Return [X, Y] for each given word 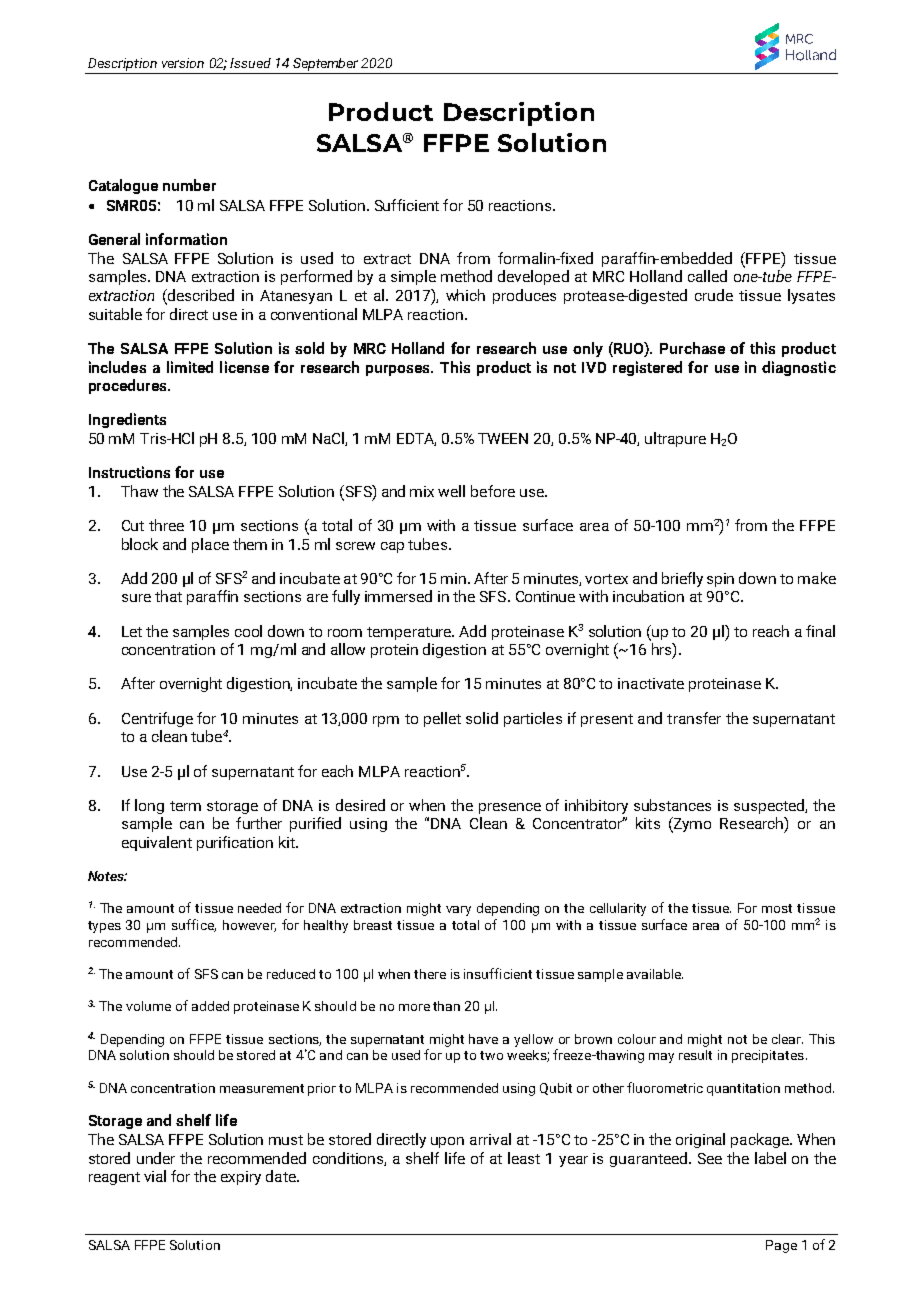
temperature [410, 633]
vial [155, 1176]
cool [248, 631]
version [183, 63]
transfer [694, 718]
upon [447, 1142]
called [707, 276]
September [326, 66]
